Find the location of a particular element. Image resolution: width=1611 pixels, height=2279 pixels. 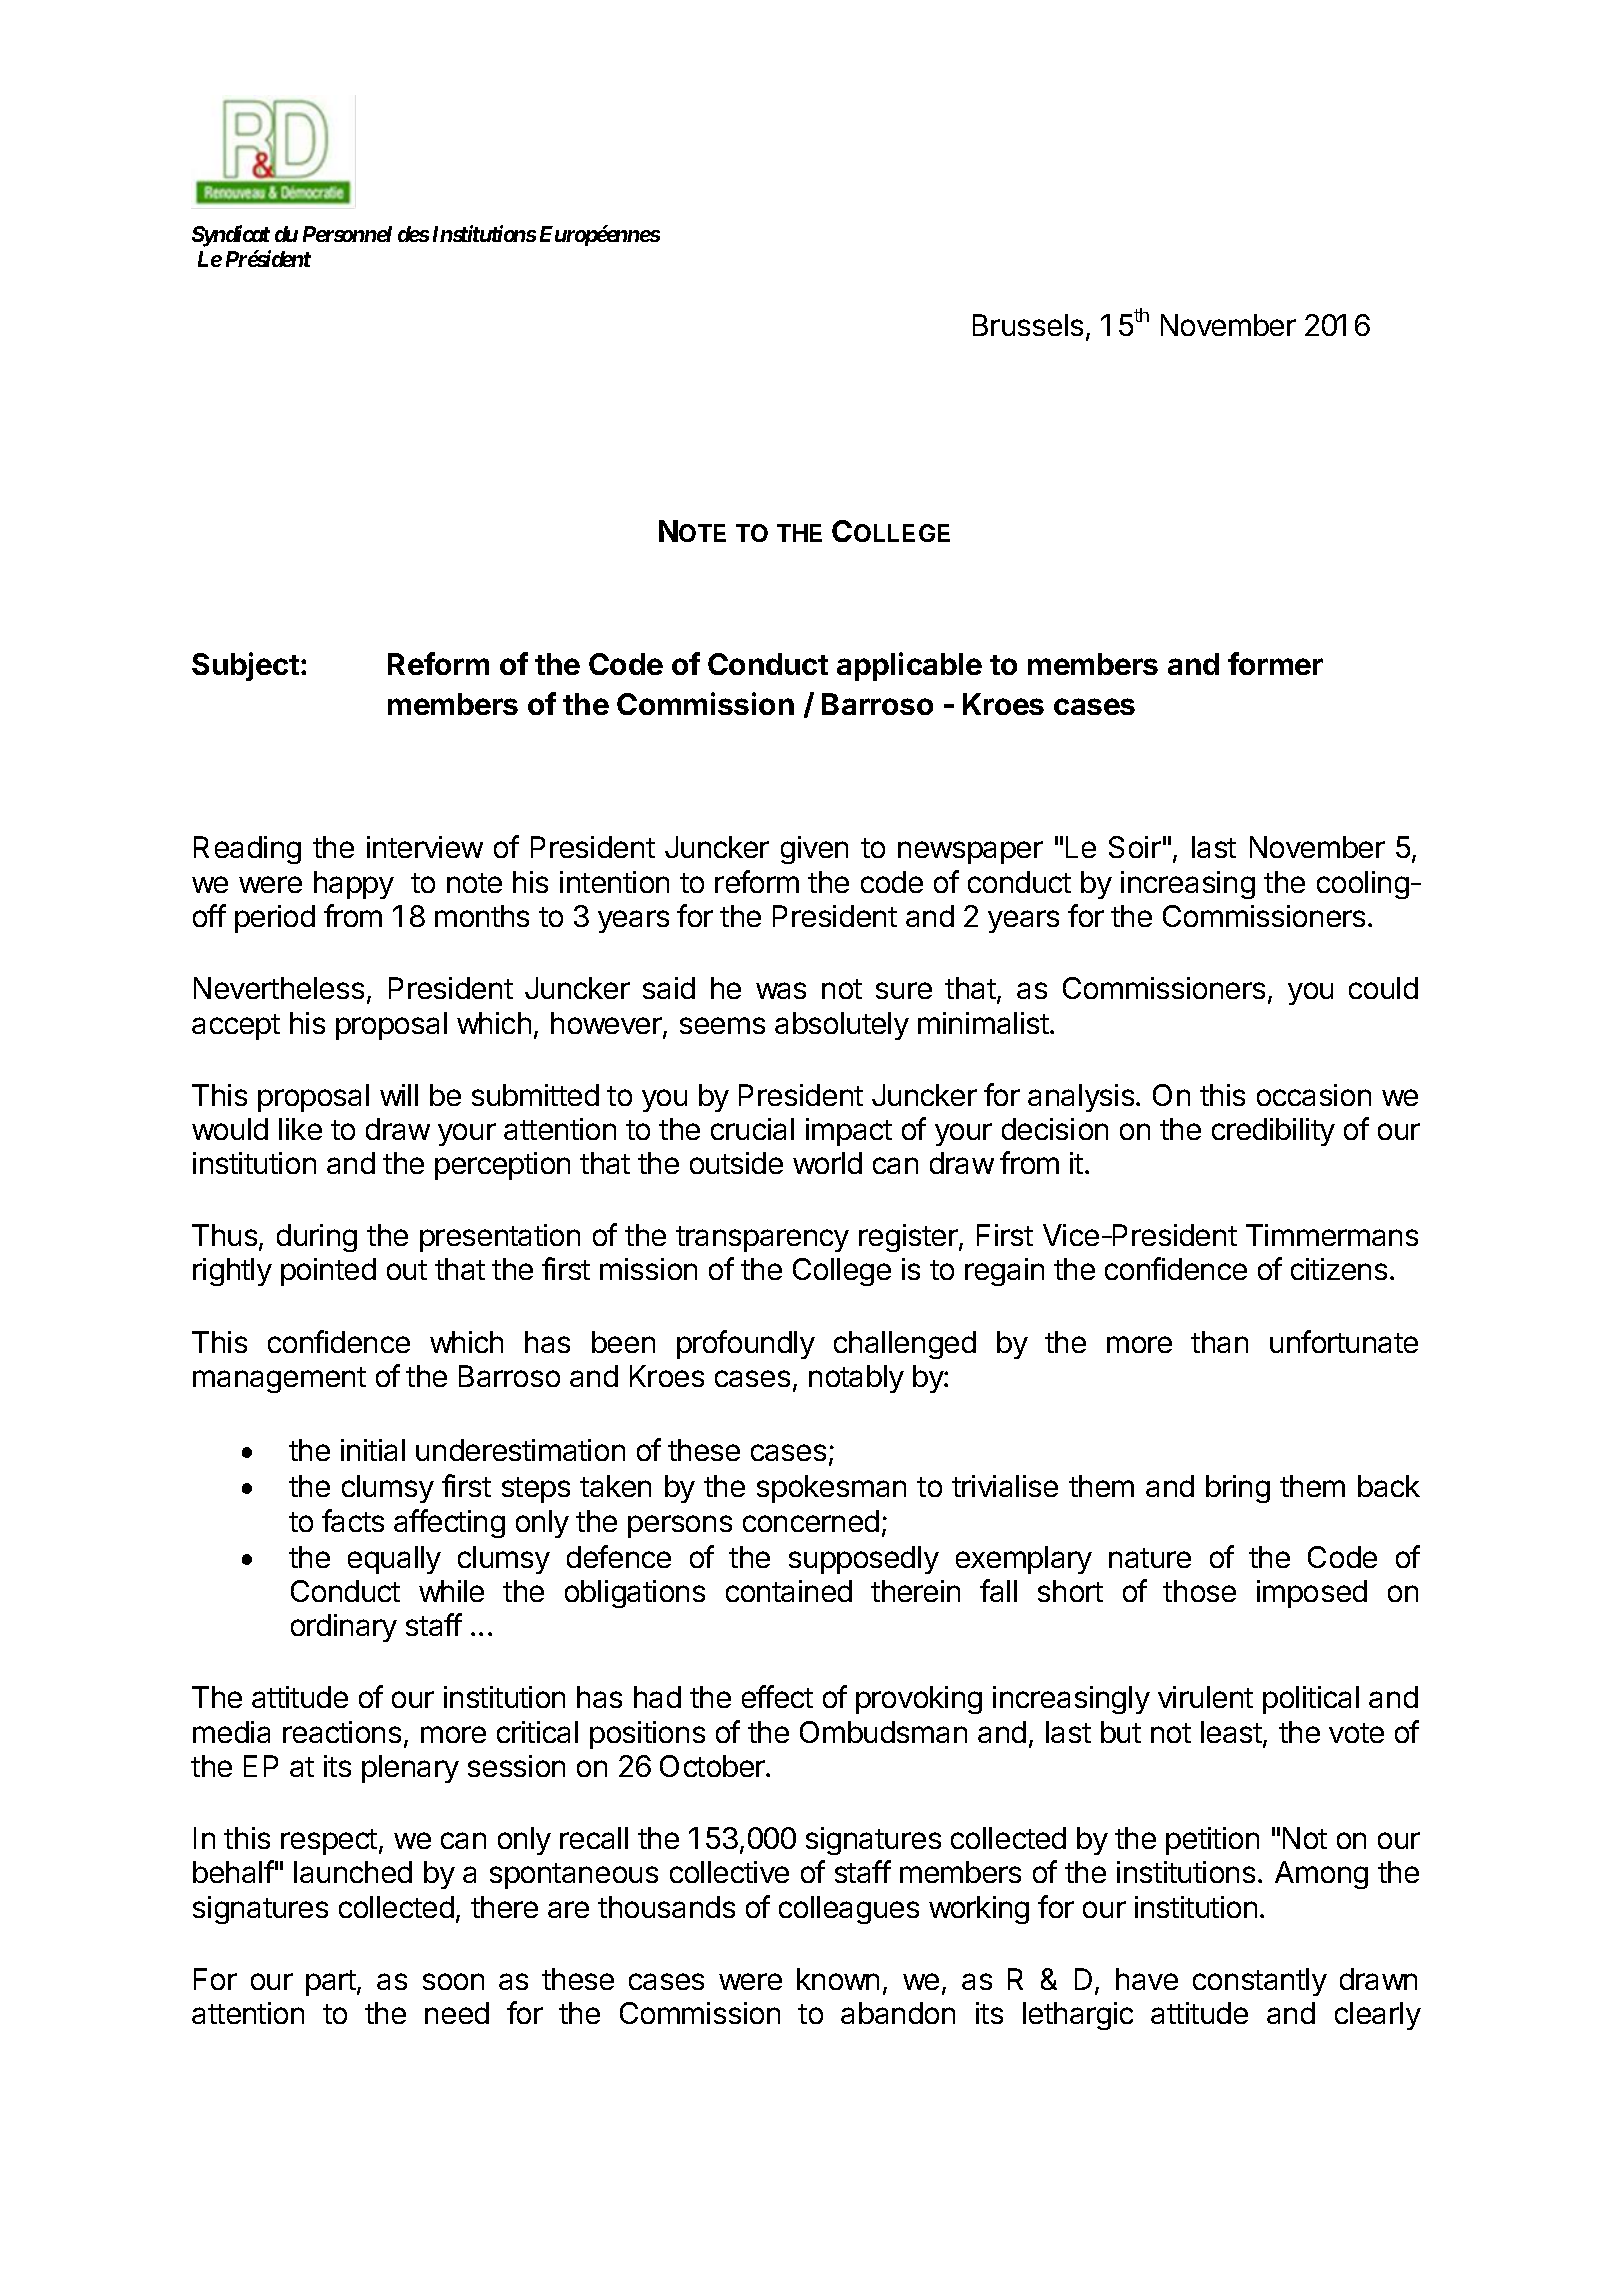

Personnel is located at coordinates (347, 234).
